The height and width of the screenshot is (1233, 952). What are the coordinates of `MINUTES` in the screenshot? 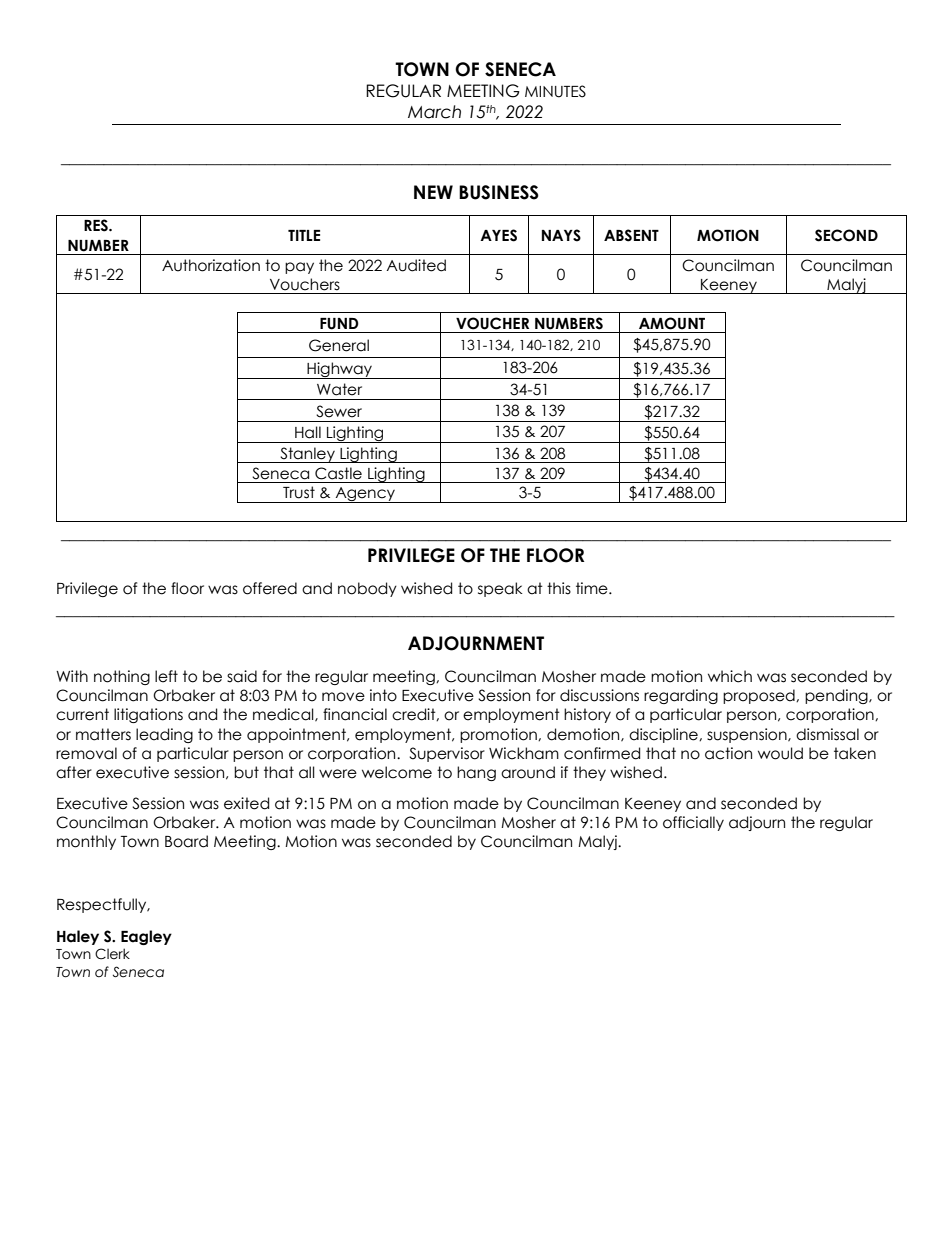 It's located at (555, 91).
